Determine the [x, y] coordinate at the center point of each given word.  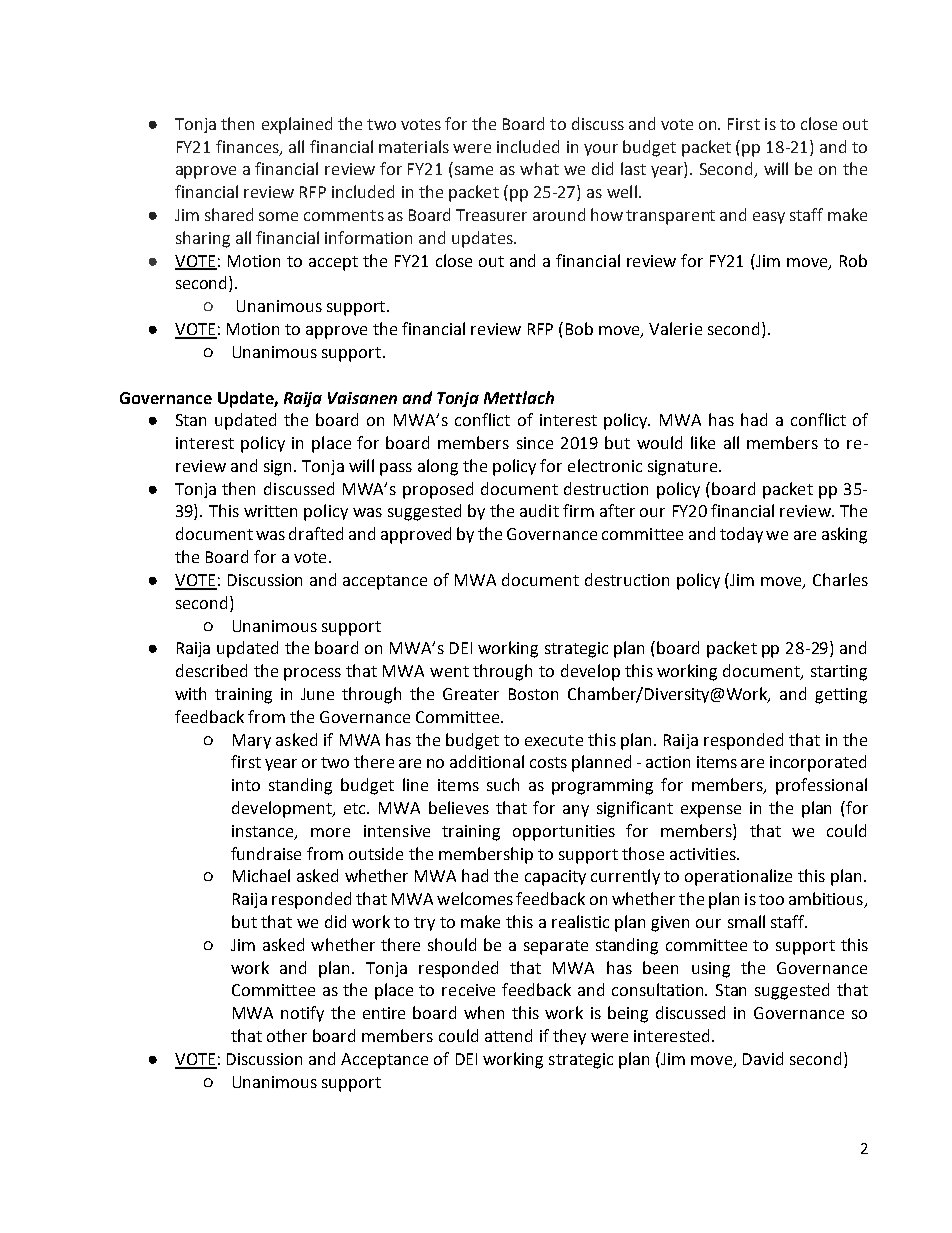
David [763, 1058]
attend [508, 1035]
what [539, 168]
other [287, 1035]
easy [769, 218]
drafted [316, 533]
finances [248, 147]
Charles [840, 579]
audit [539, 510]
